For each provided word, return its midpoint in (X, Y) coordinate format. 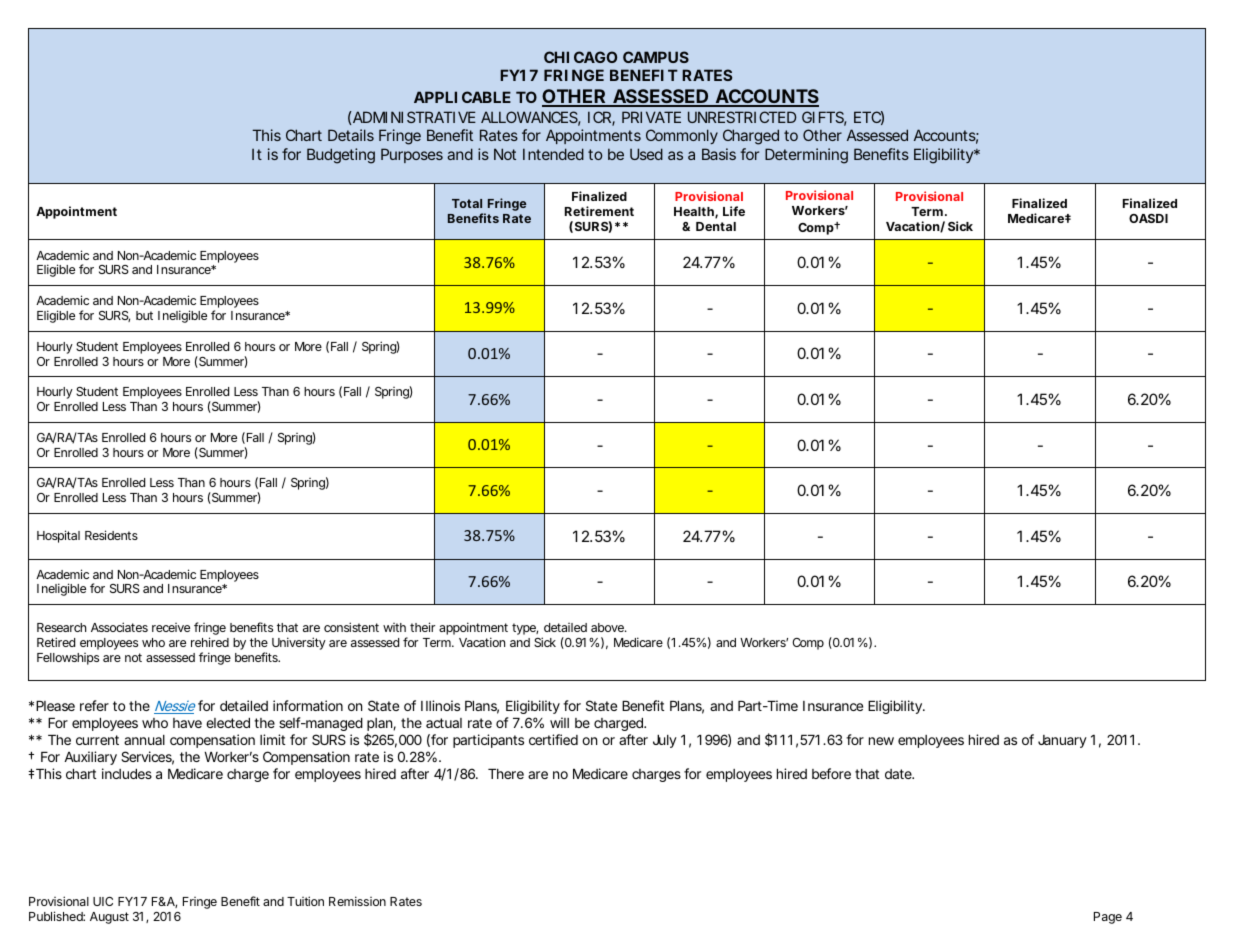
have (187, 723)
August (109, 918)
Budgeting (341, 156)
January (1062, 741)
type (524, 629)
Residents (111, 535)
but (144, 315)
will (559, 722)
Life (734, 211)
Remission (357, 901)
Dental (716, 226)
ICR (599, 117)
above (607, 627)
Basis (719, 154)
